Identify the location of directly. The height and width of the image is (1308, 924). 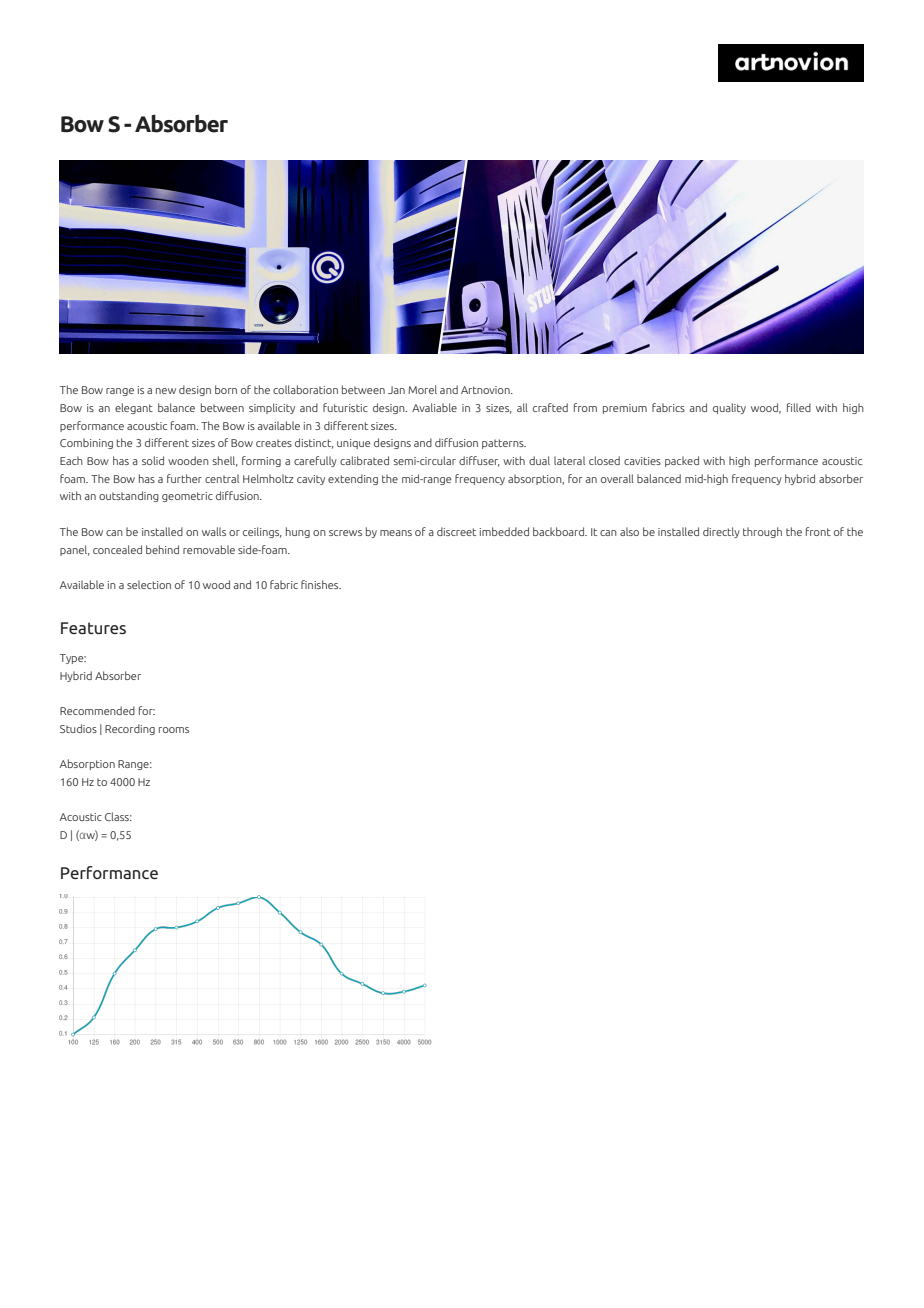
(721, 532).
